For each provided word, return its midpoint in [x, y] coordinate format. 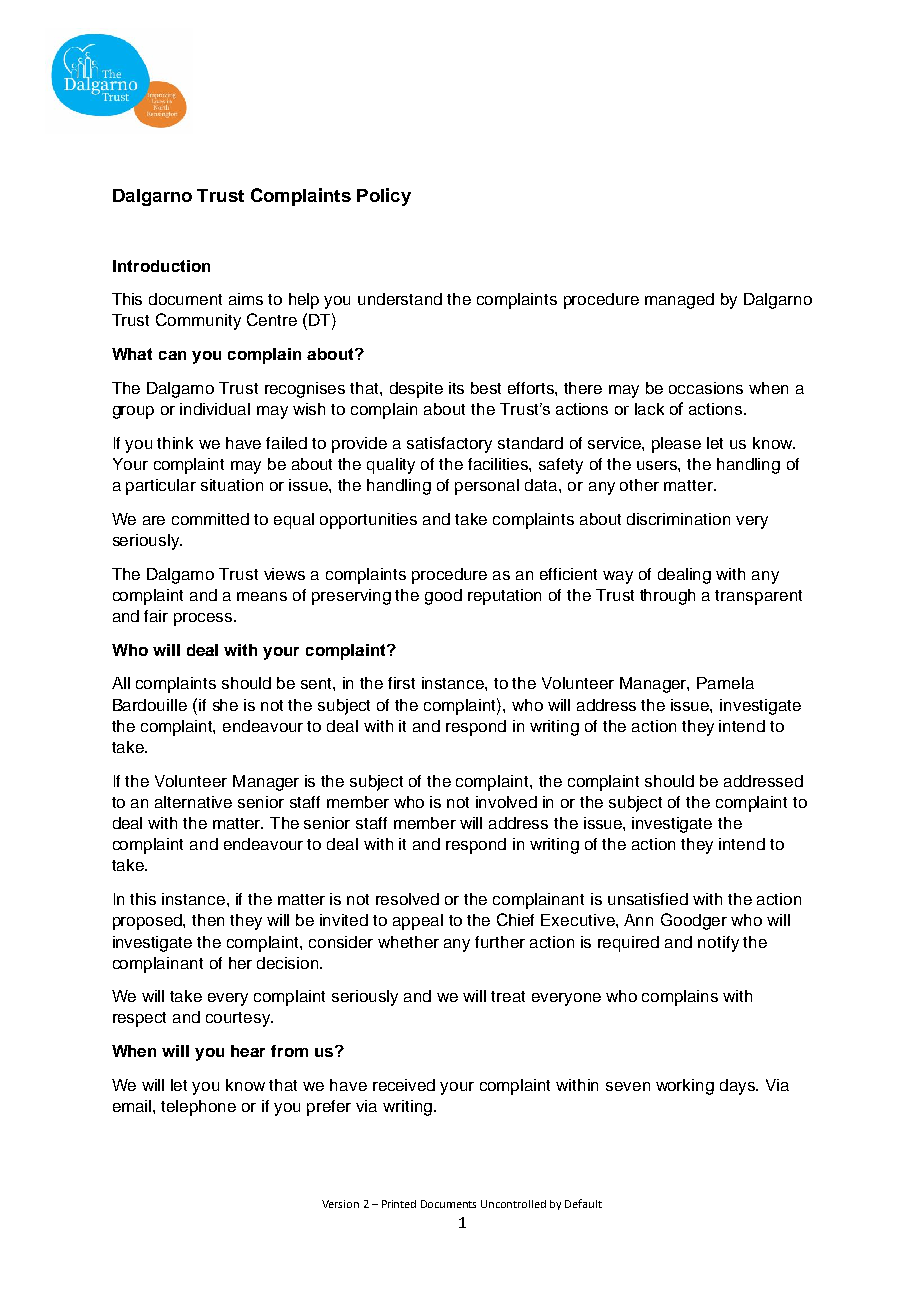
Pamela [725, 683]
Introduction [161, 266]
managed [679, 301]
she [225, 705]
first [401, 683]
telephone [198, 1108]
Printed [399, 1204]
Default [583, 1203]
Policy [384, 197]
